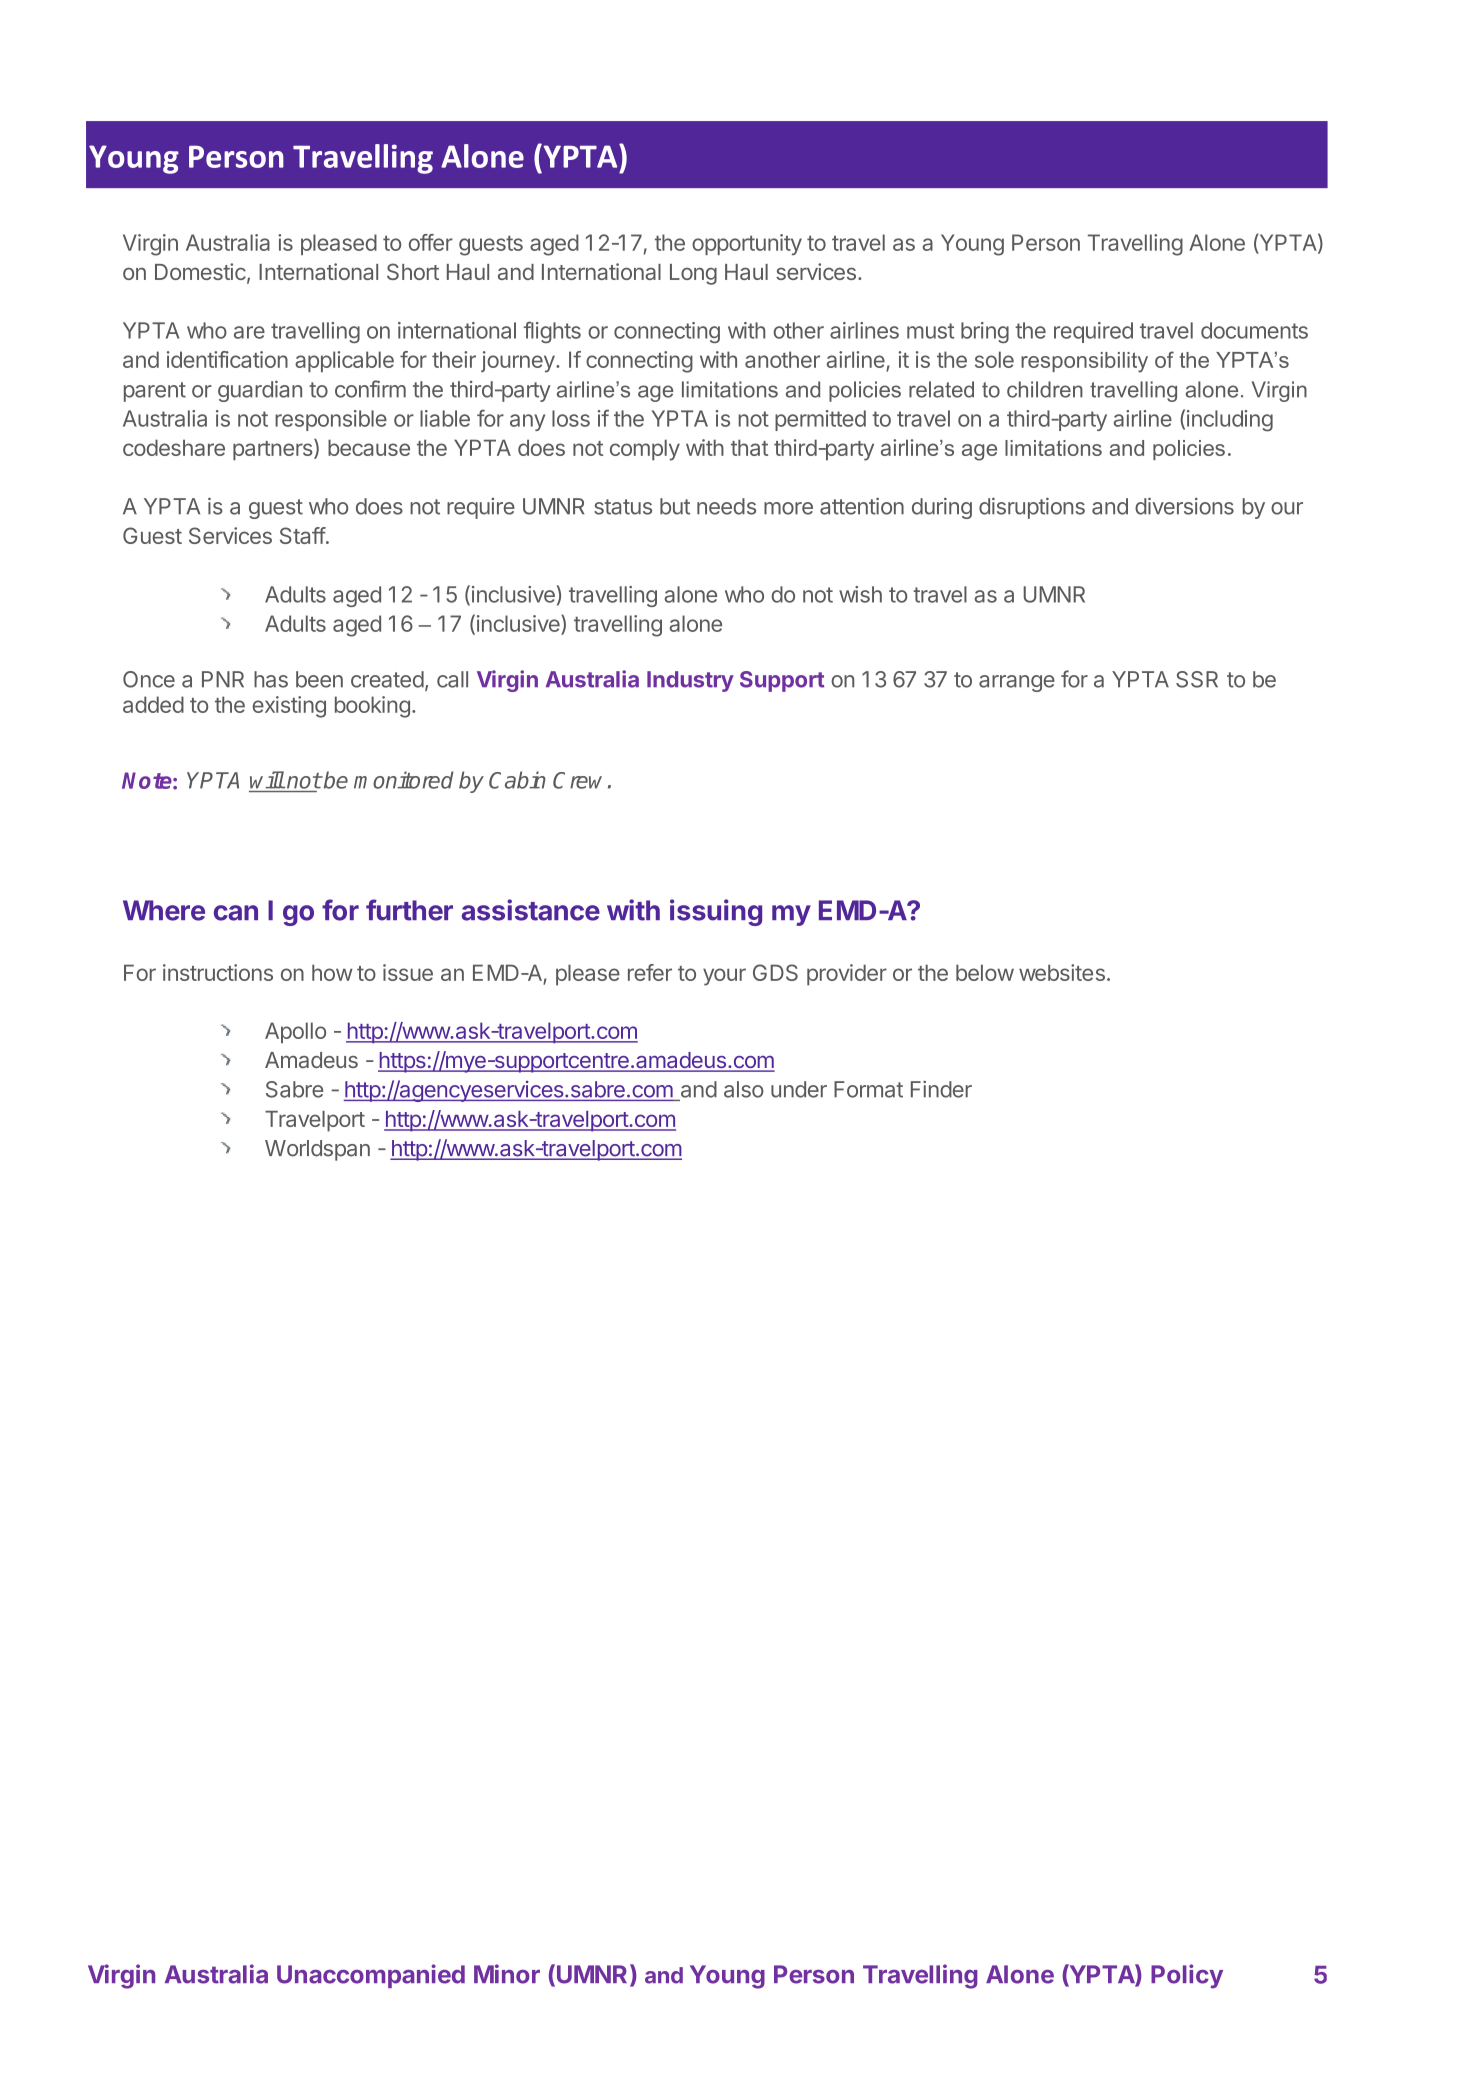  What do you see at coordinates (1197, 679) in the screenshot?
I see `SSR` at bounding box center [1197, 679].
